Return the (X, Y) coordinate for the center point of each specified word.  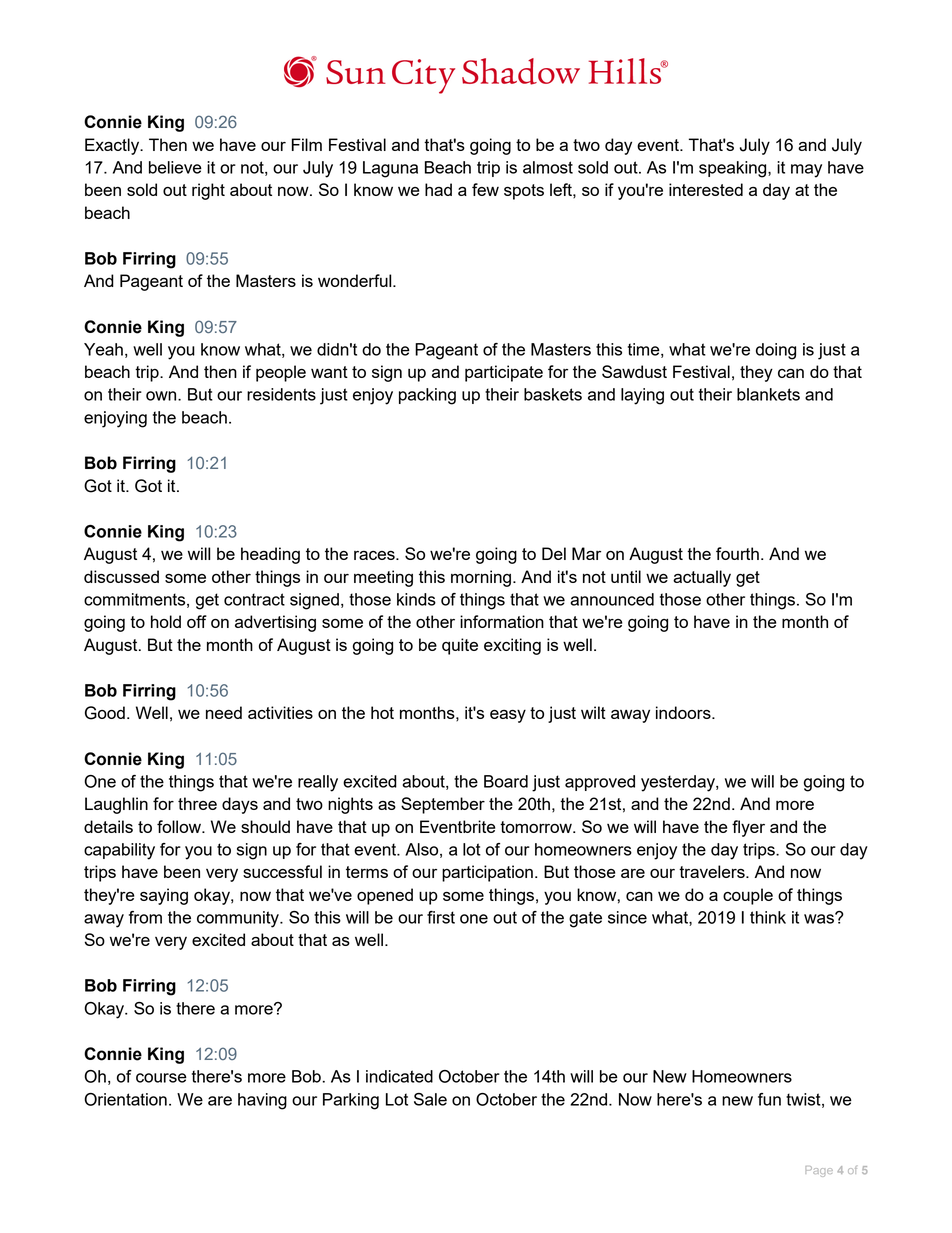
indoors (684, 712)
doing (776, 351)
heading (270, 555)
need (224, 712)
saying (164, 896)
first (441, 917)
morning (481, 578)
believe (175, 167)
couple (748, 896)
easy (508, 716)
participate (504, 373)
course (161, 1078)
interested (706, 189)
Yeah (103, 349)
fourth (737, 553)
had (438, 189)
